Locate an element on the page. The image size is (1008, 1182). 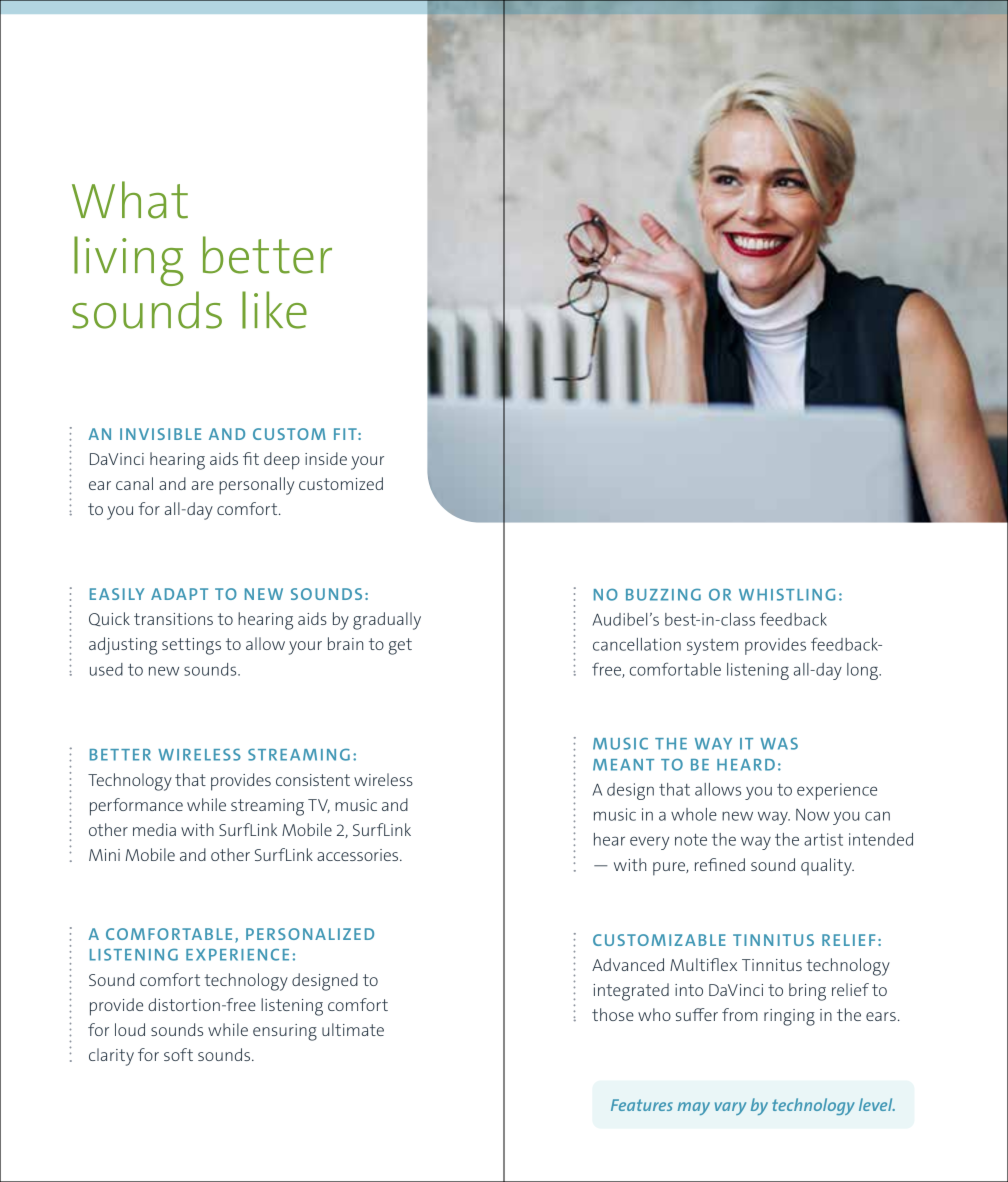
better is located at coordinates (267, 255).
